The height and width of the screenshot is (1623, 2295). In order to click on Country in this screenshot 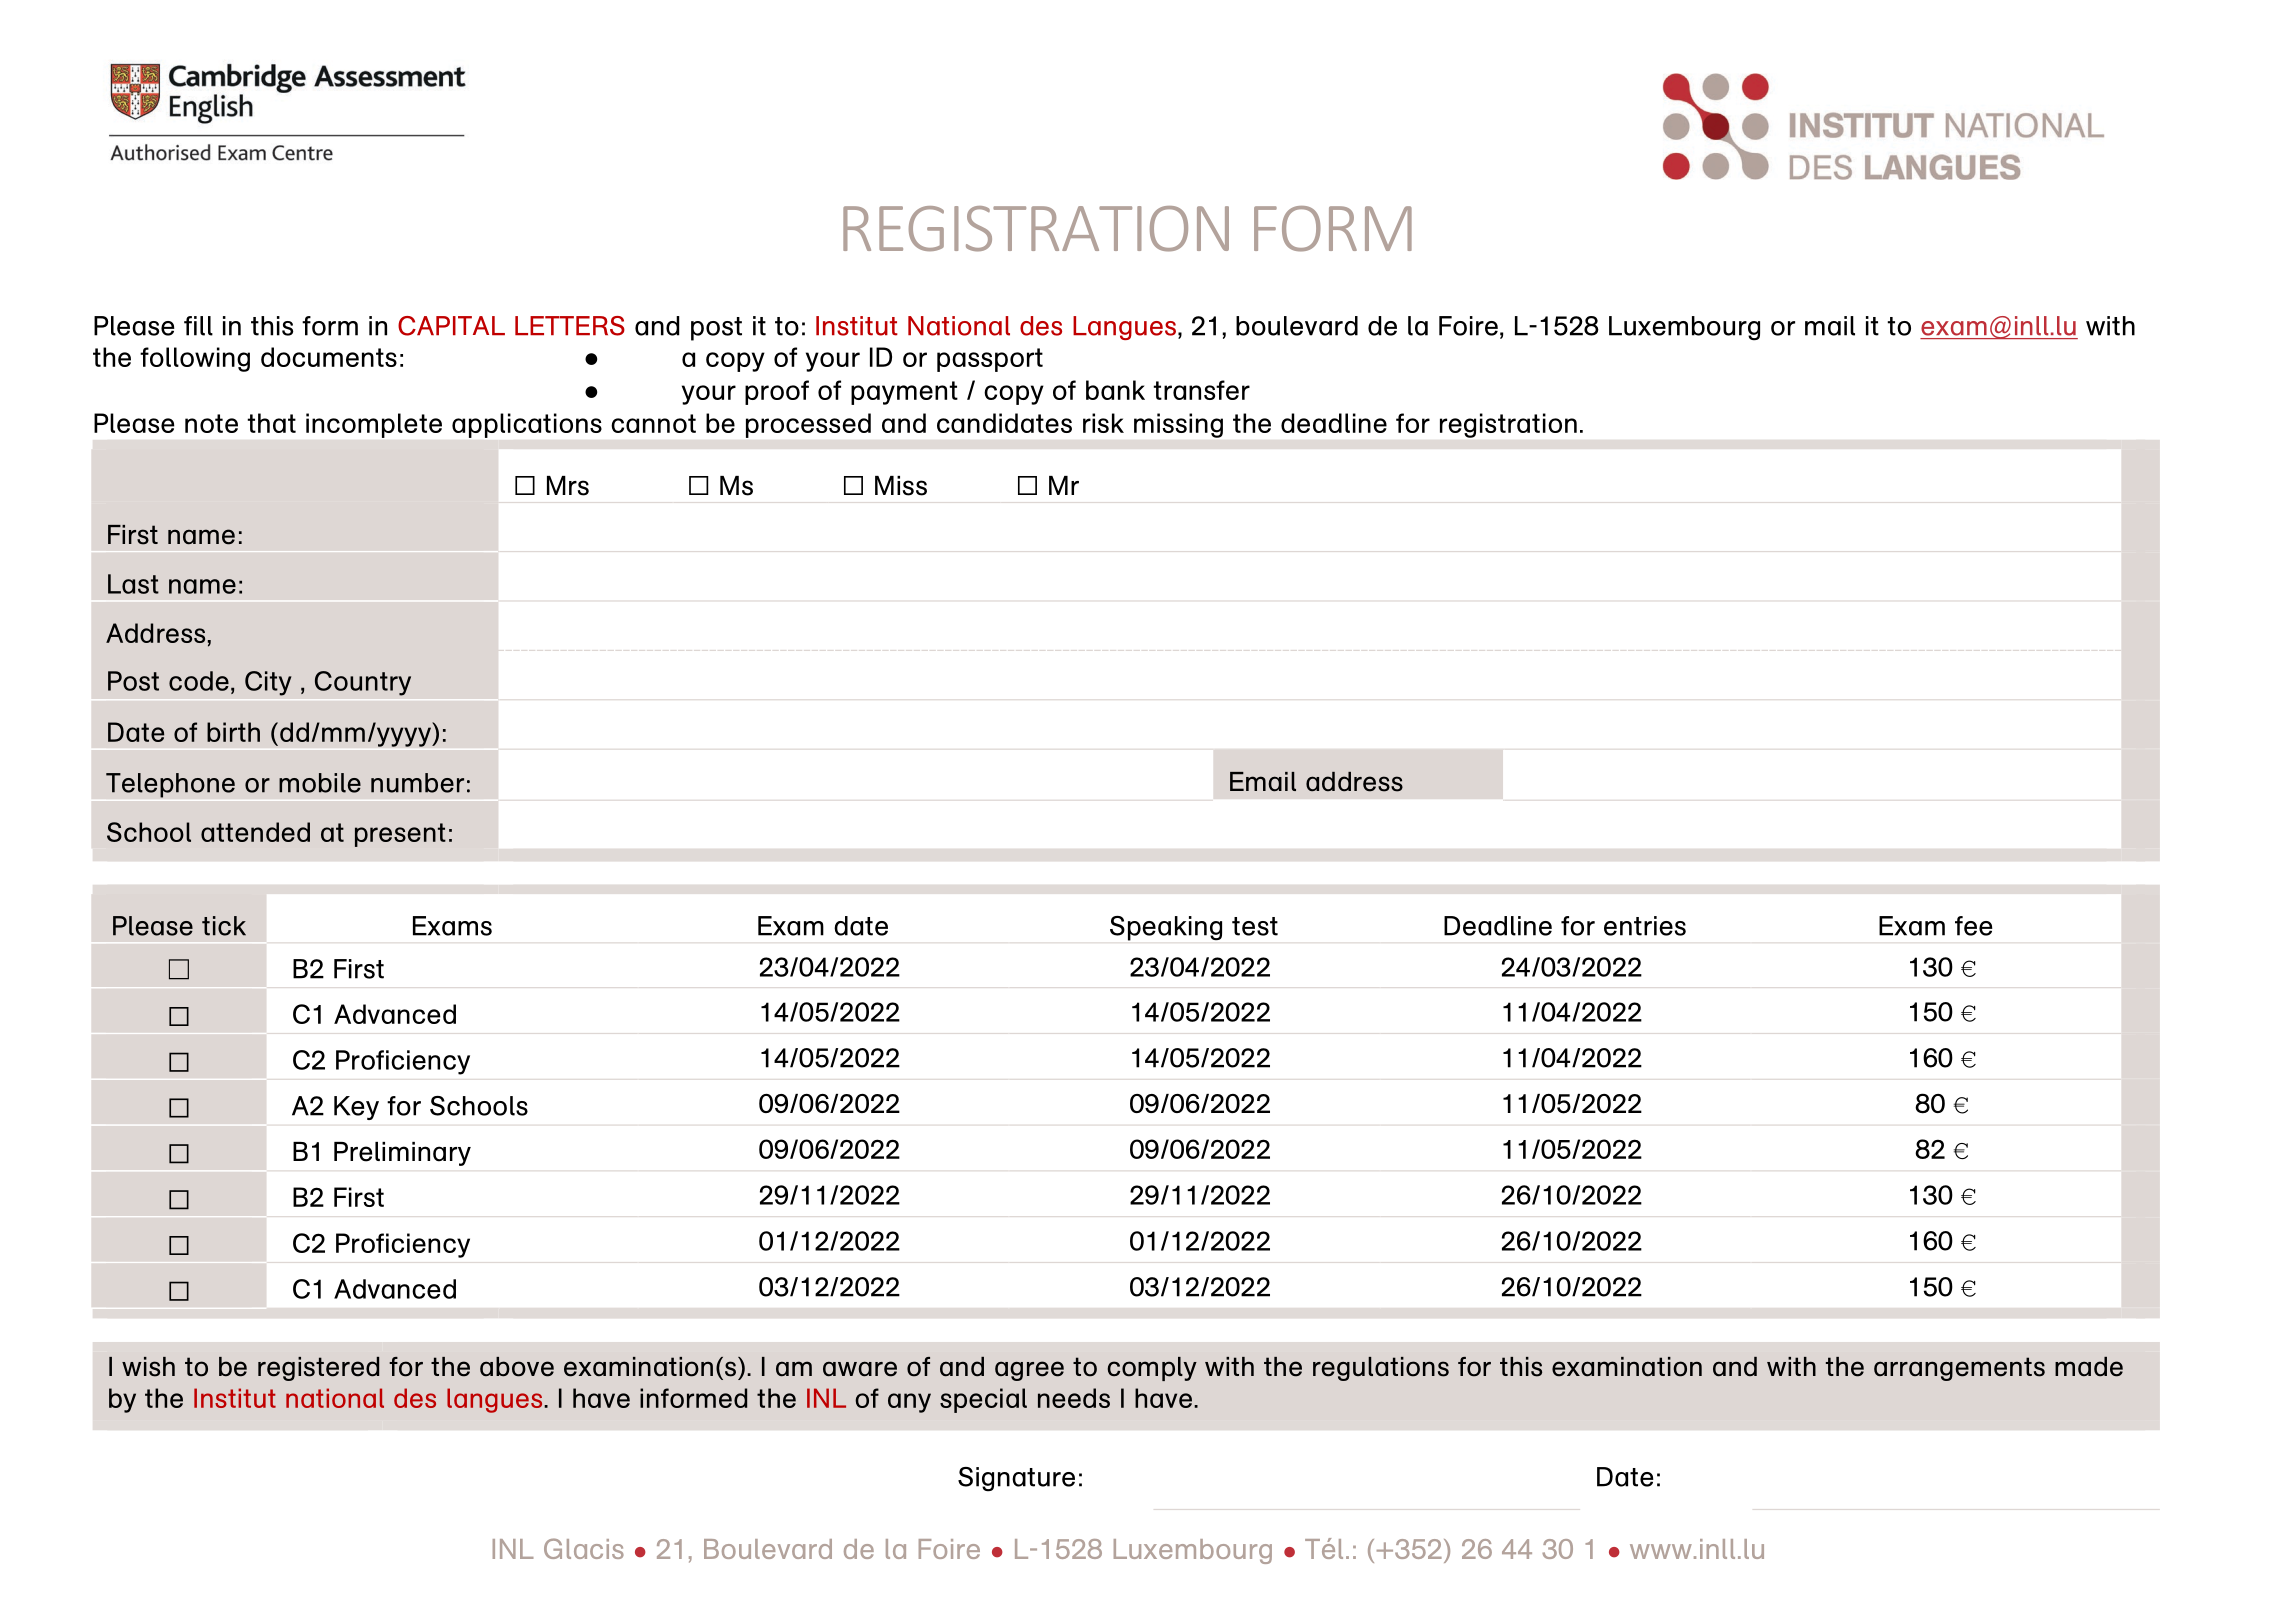, I will do `click(363, 683)`.
